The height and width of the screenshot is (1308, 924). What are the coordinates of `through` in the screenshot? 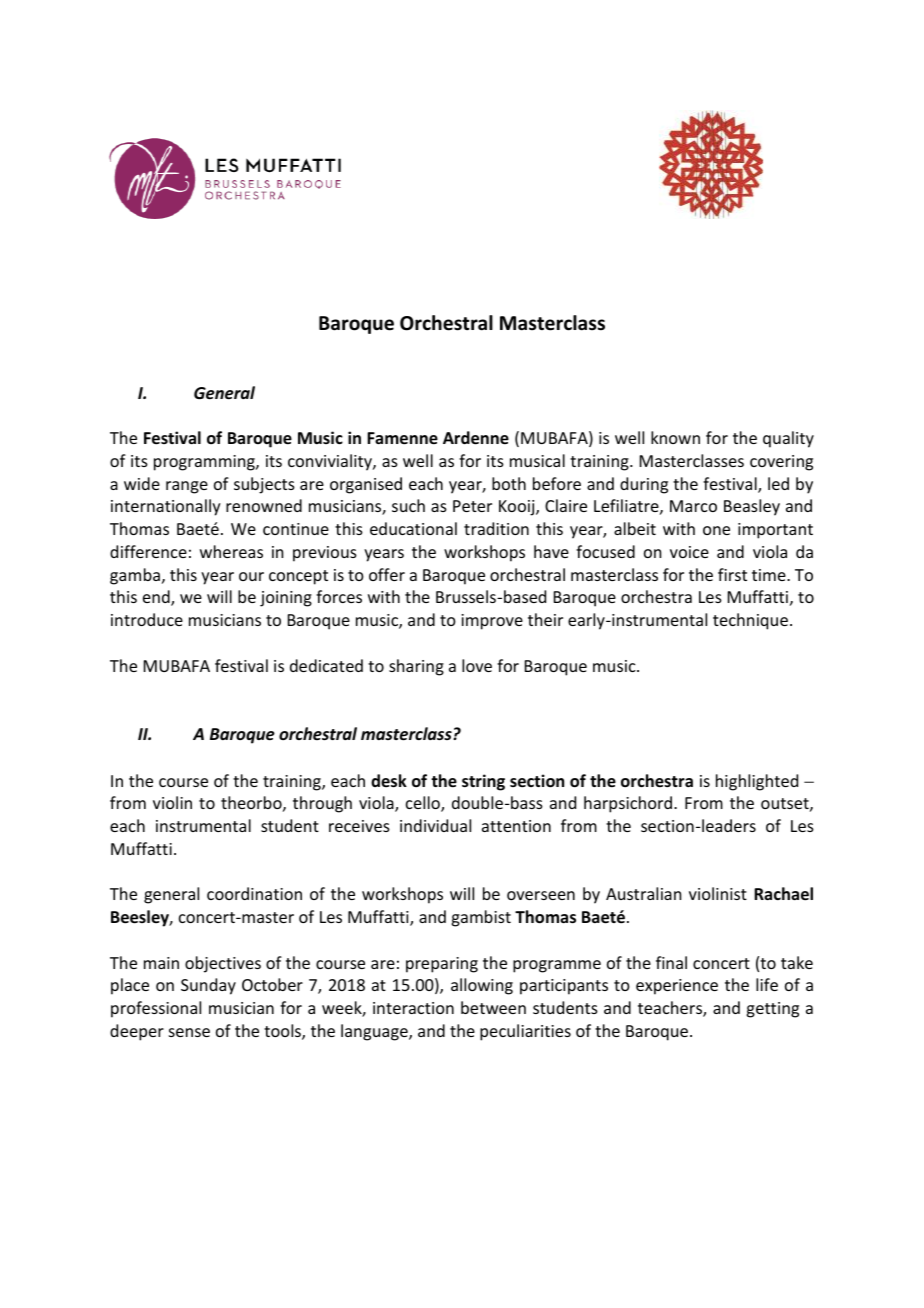 It's located at (322, 804).
